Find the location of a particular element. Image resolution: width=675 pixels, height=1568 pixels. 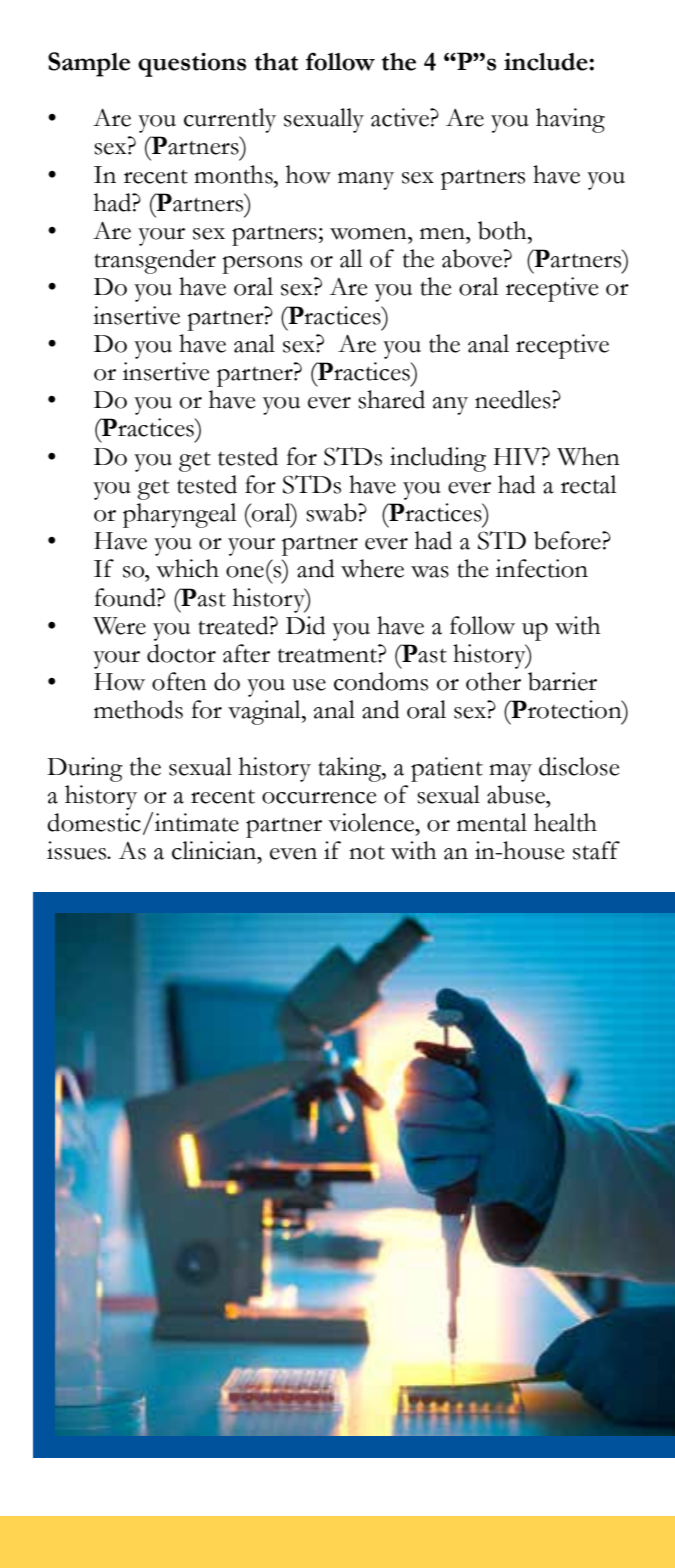

Sample is located at coordinates (89, 64).
